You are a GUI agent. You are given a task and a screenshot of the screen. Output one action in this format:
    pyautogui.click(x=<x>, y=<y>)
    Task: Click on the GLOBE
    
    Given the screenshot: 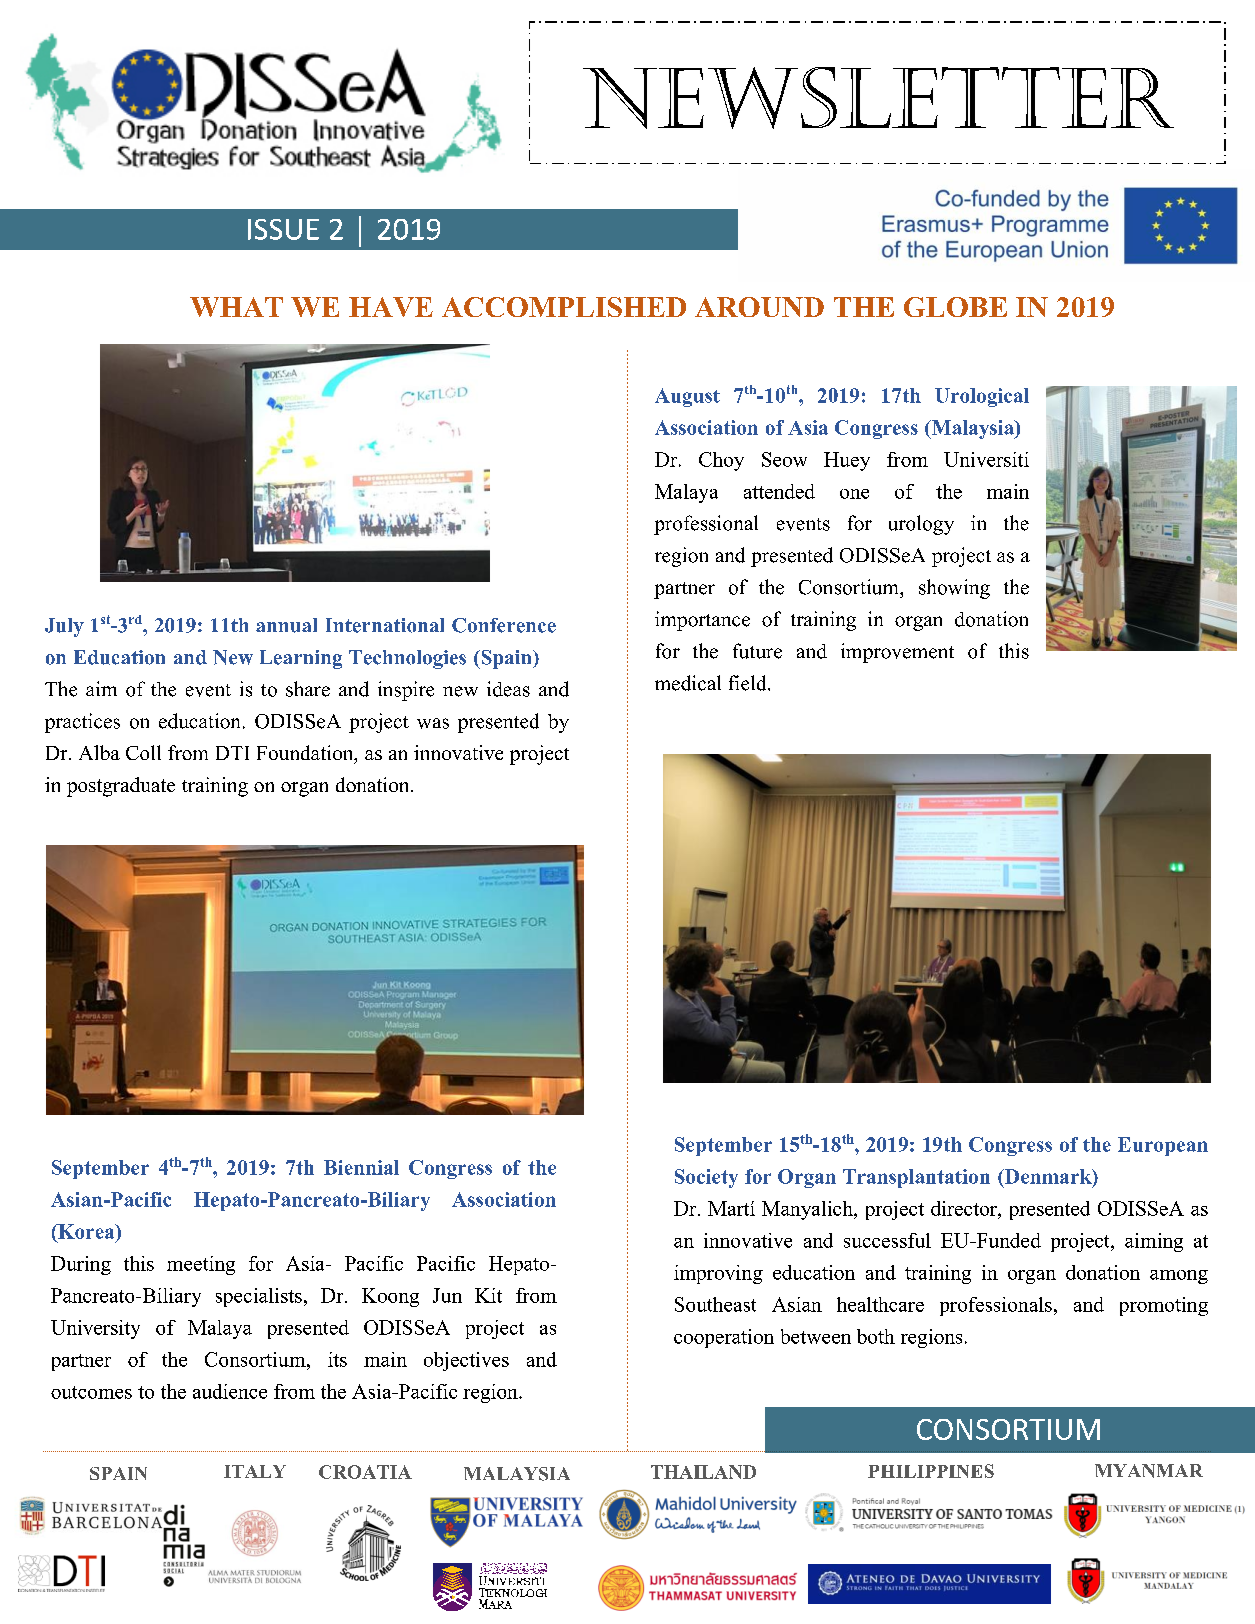 What is the action you would take?
    pyautogui.click(x=955, y=307)
